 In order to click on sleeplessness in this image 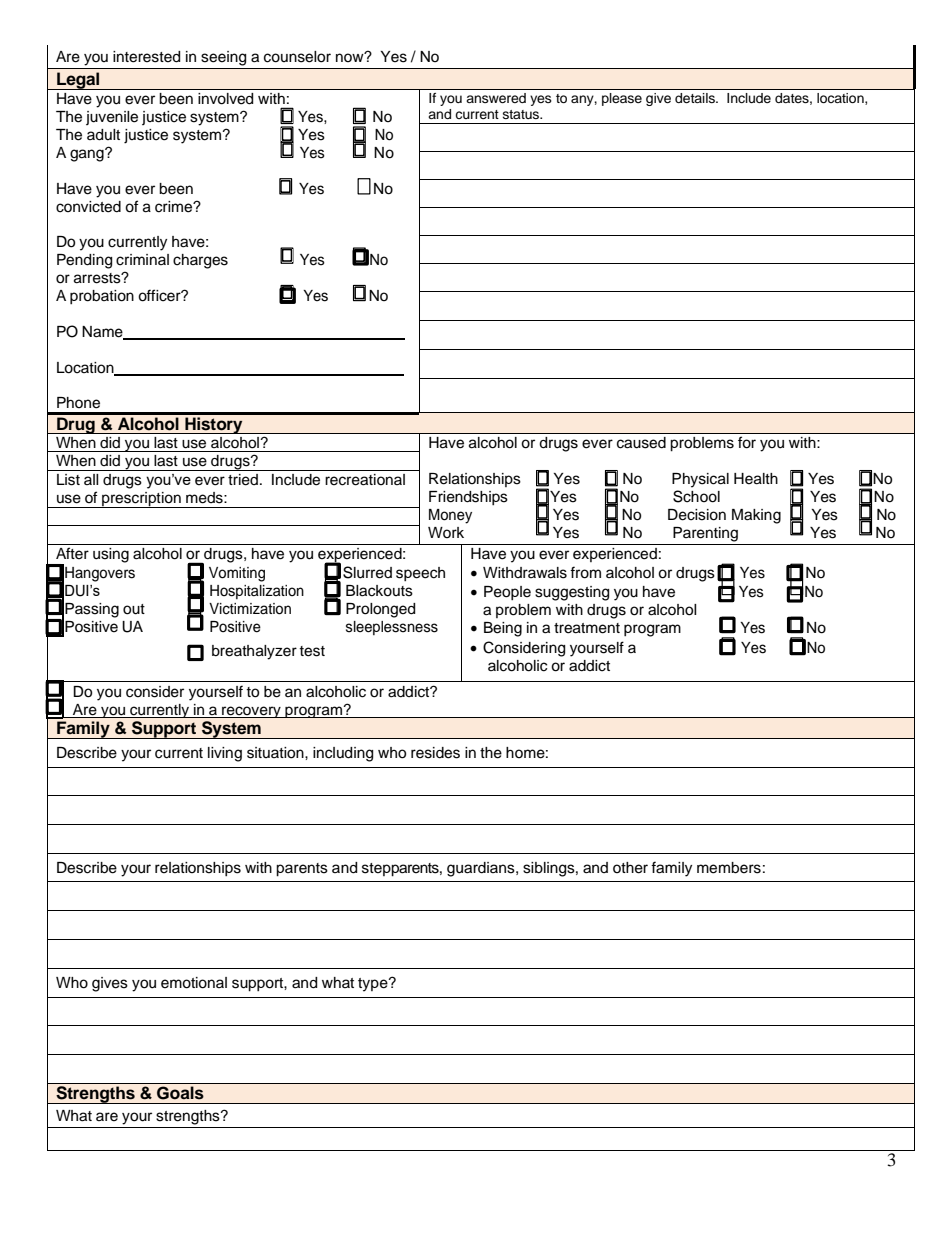, I will do `click(392, 628)`.
